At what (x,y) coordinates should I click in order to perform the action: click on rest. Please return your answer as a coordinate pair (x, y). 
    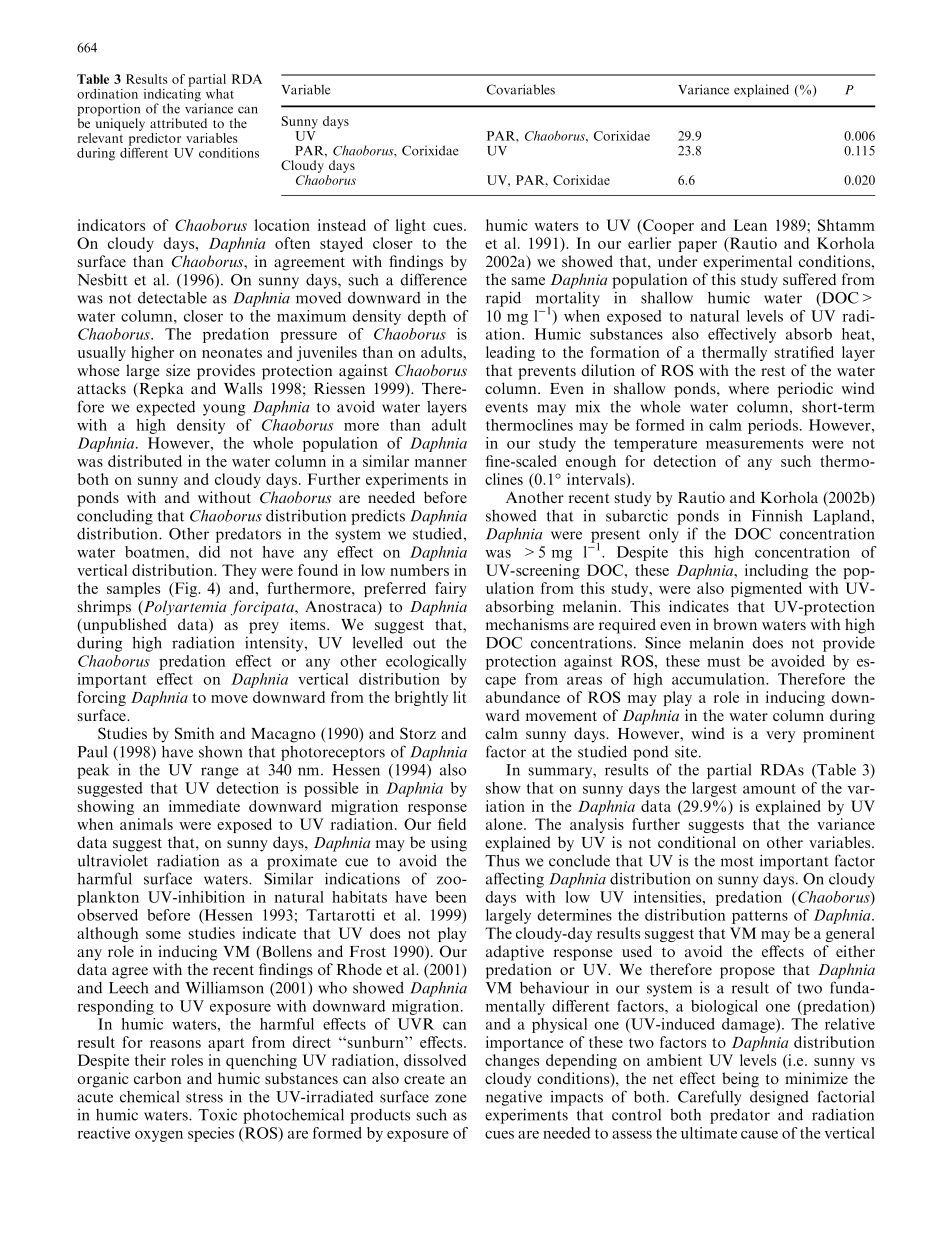
    Looking at the image, I should click on (773, 371).
